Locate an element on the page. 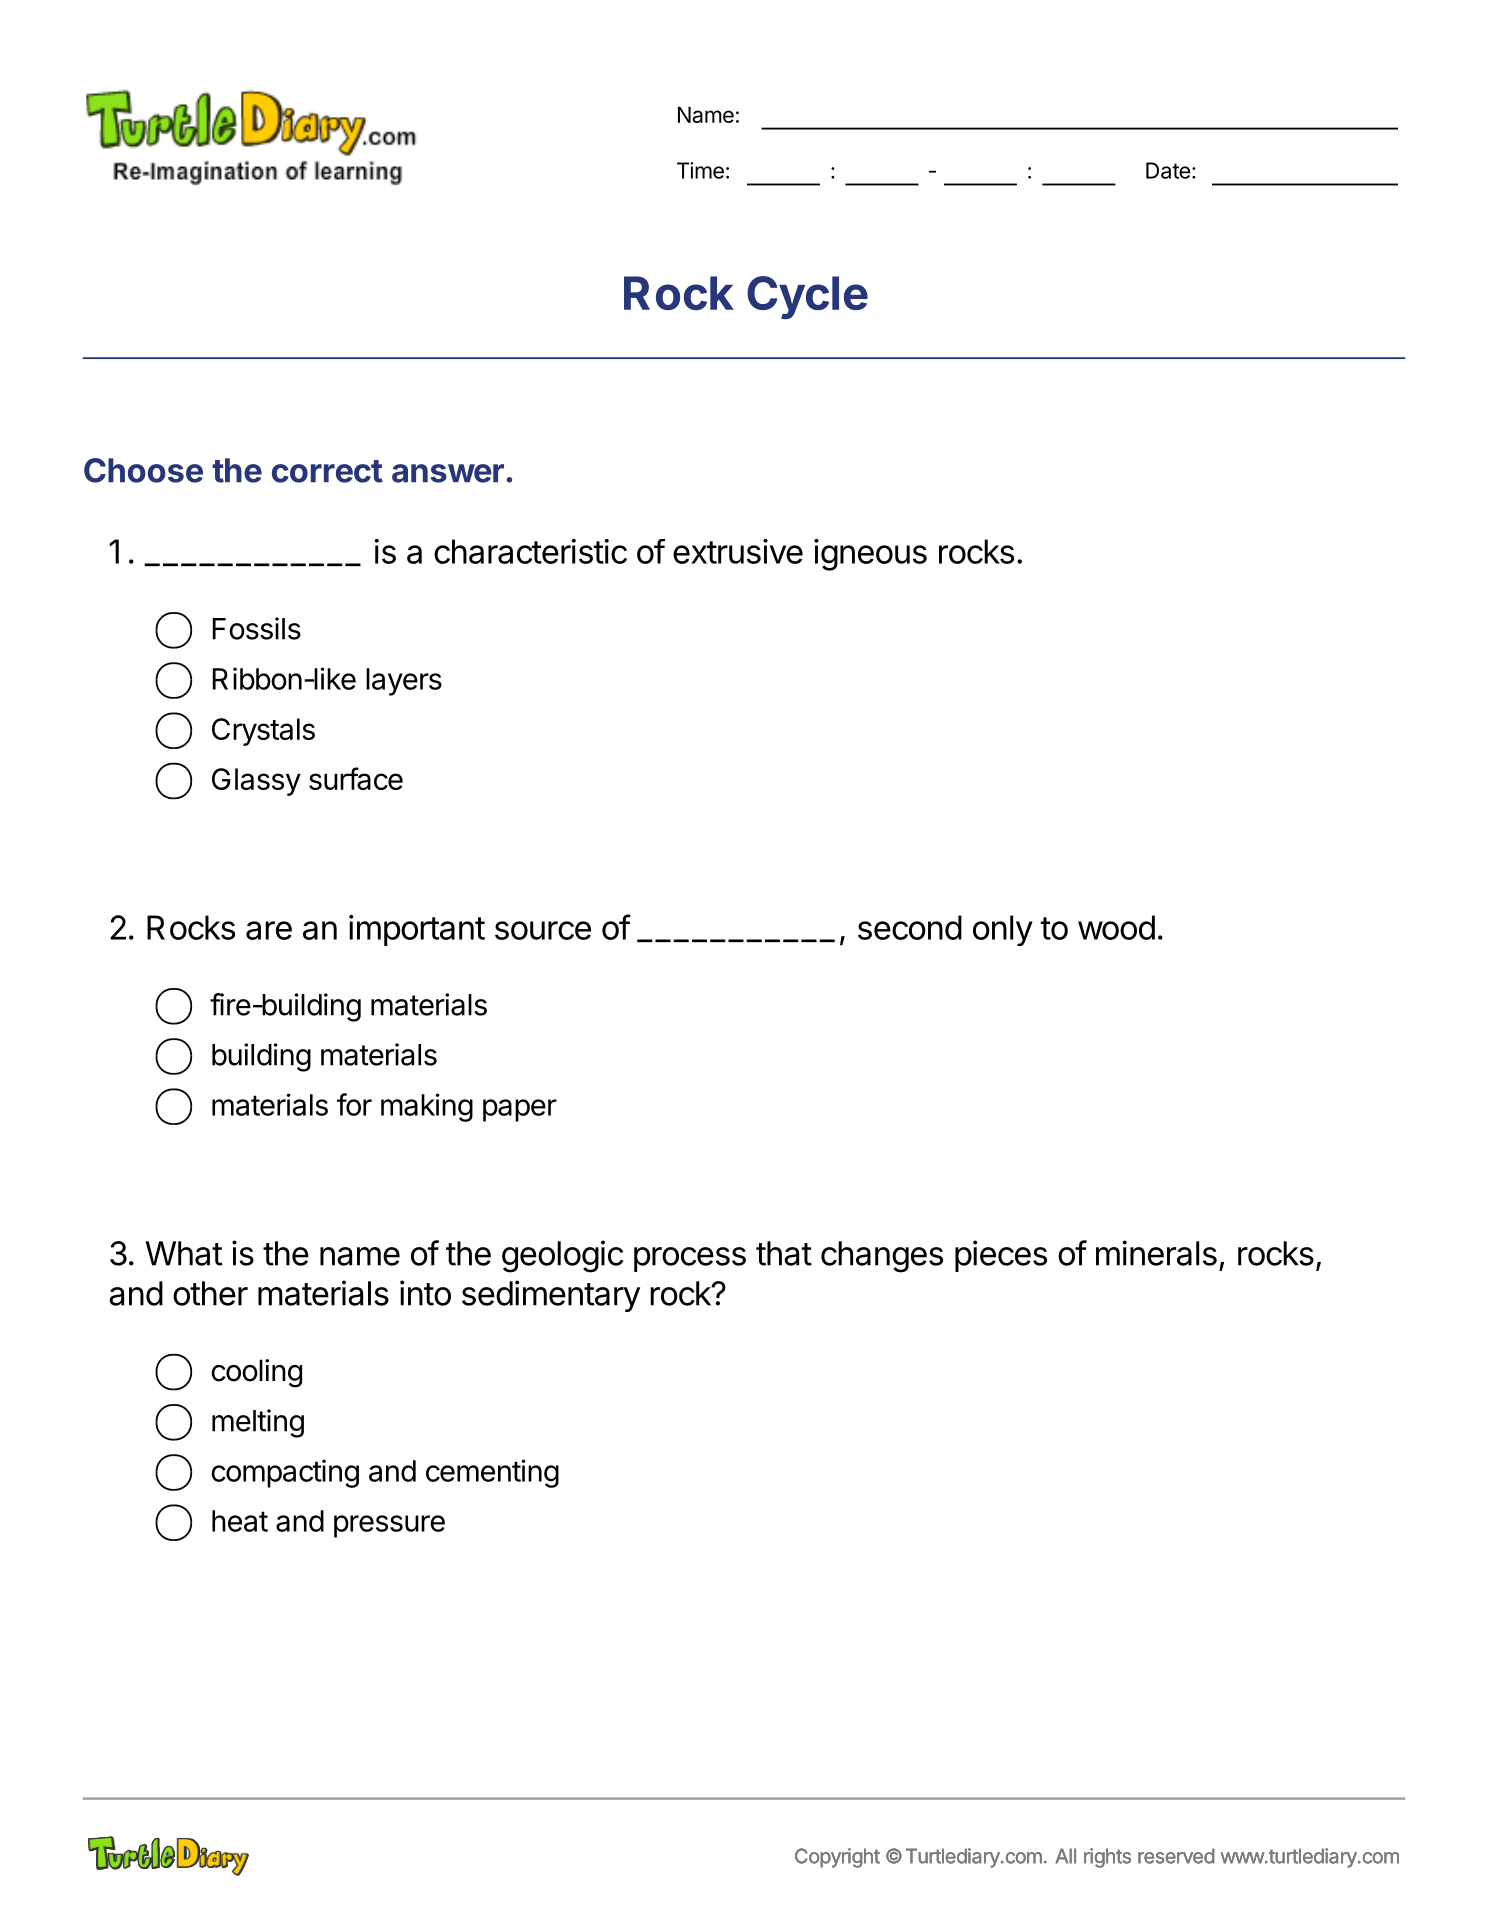 This image has height=1926, width=1488. layers is located at coordinates (404, 682).
